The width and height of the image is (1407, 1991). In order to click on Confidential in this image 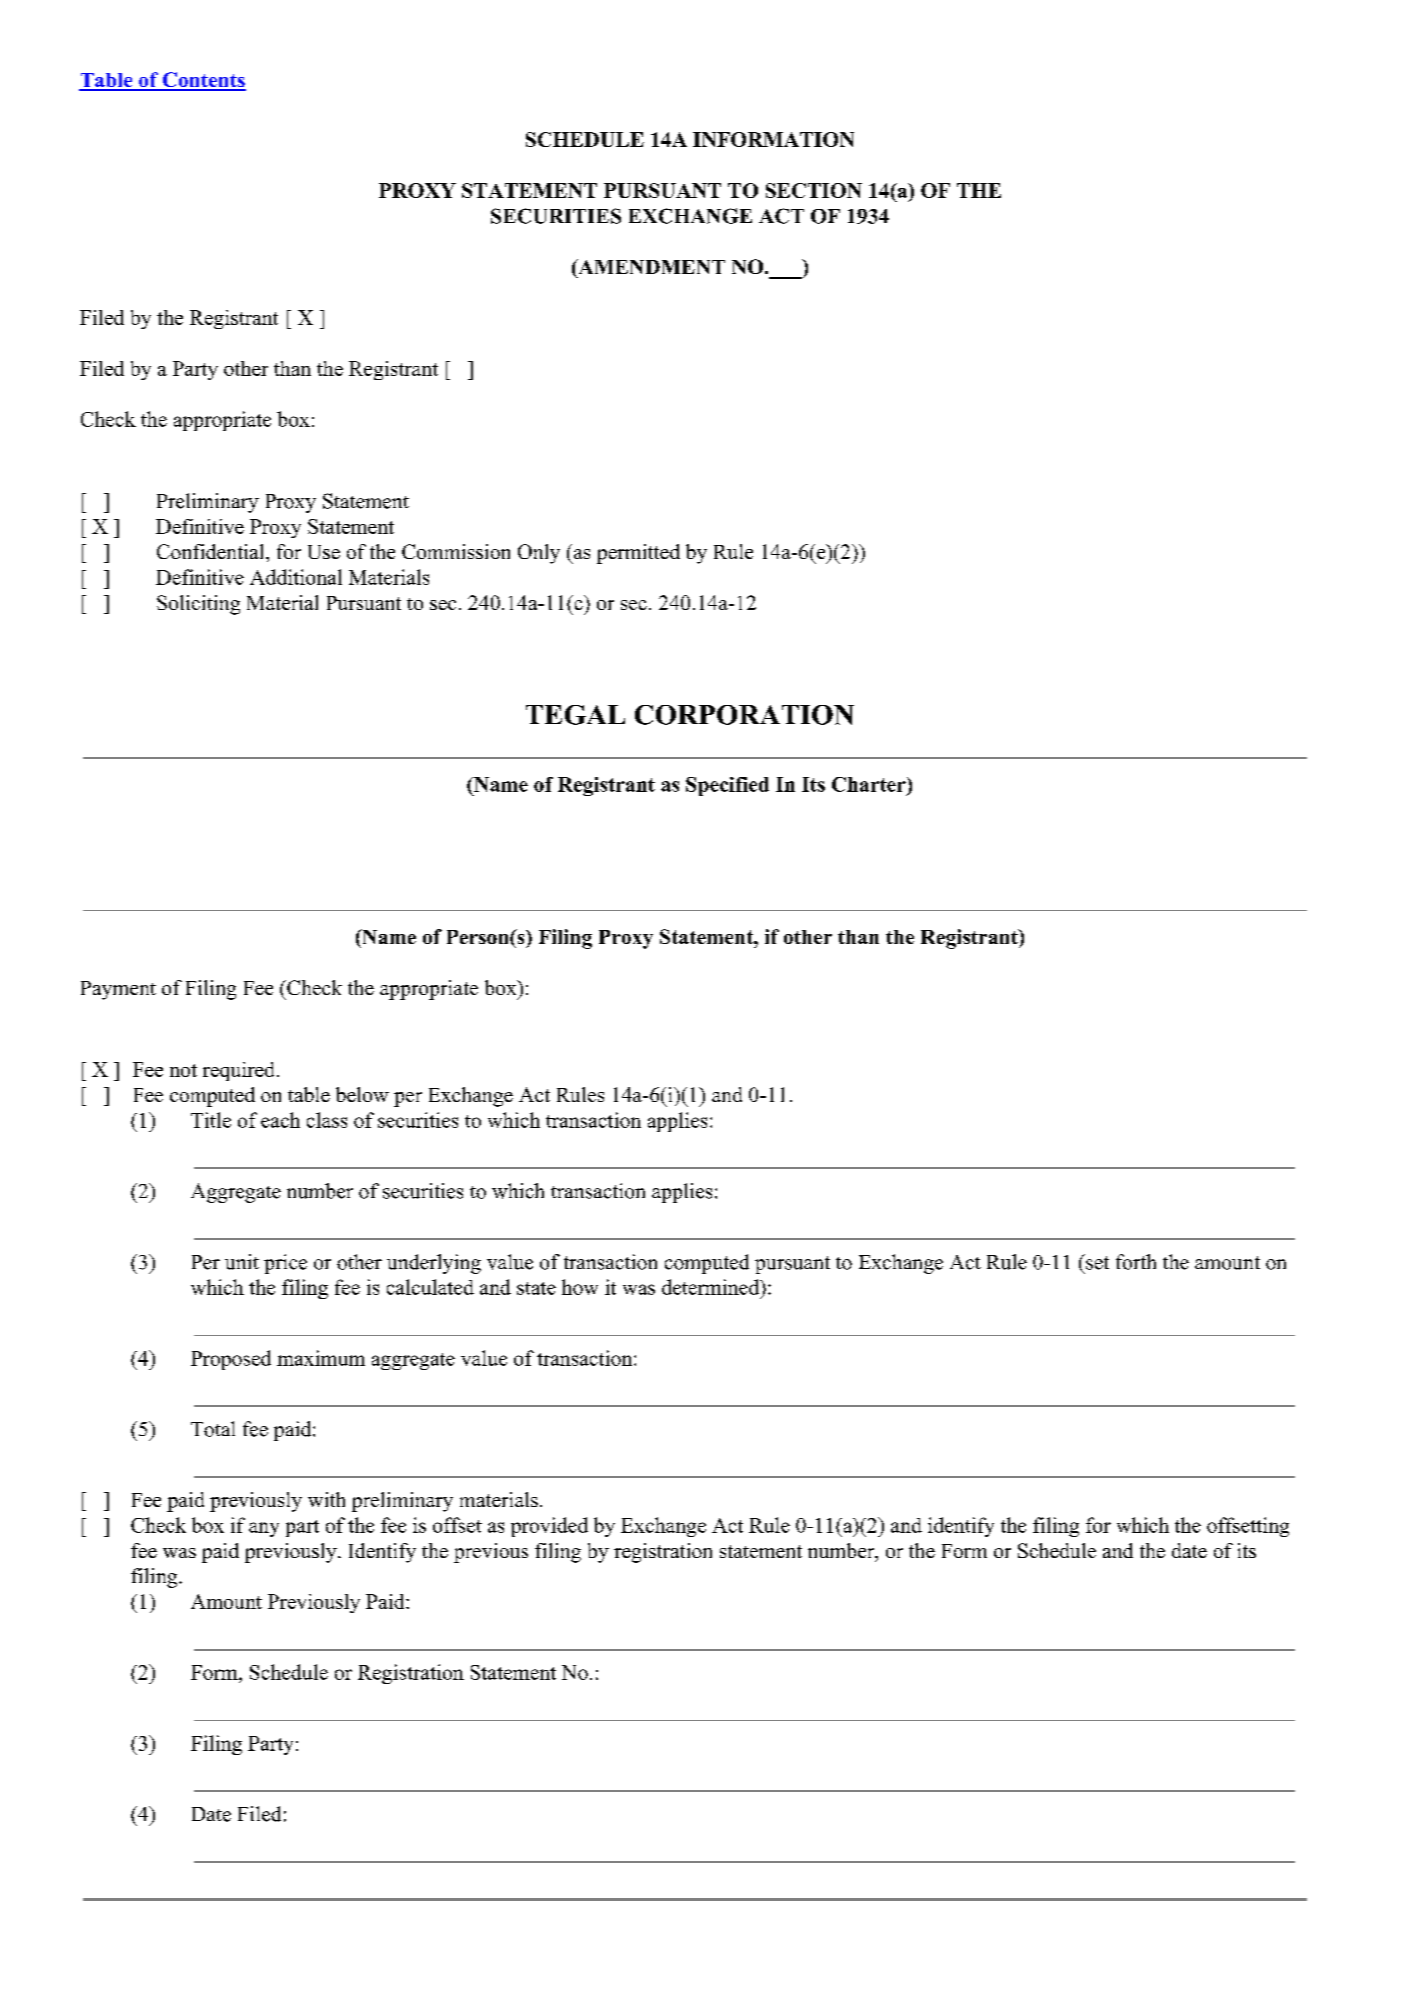, I will do `click(212, 551)`.
